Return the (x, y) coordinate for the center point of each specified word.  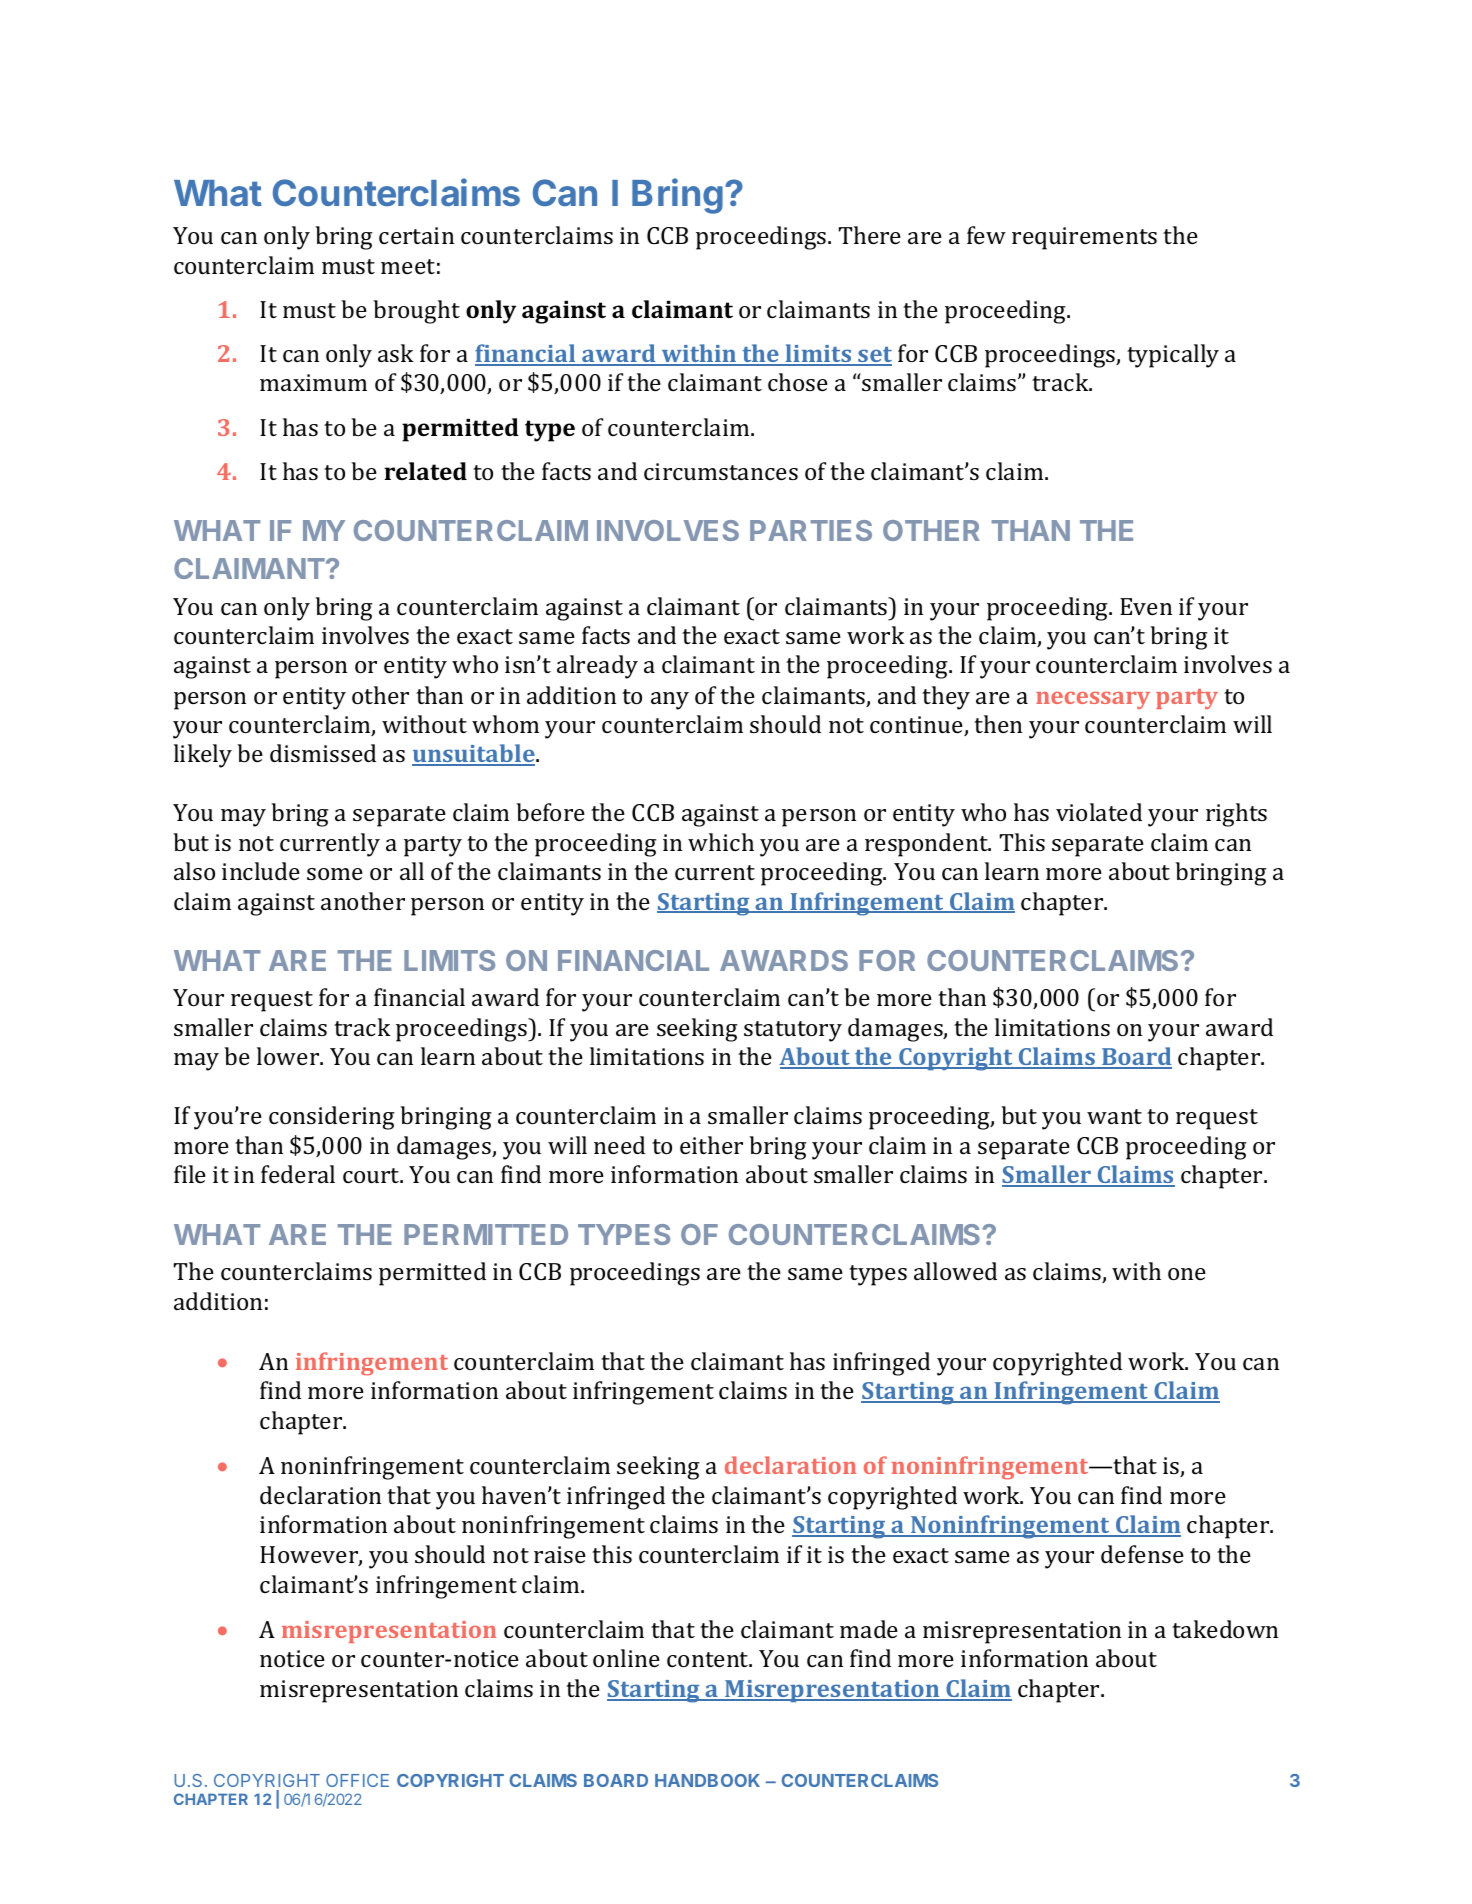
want (1114, 1116)
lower (289, 1056)
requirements (1084, 238)
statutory (793, 1031)
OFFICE (357, 1780)
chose (798, 382)
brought (416, 312)
